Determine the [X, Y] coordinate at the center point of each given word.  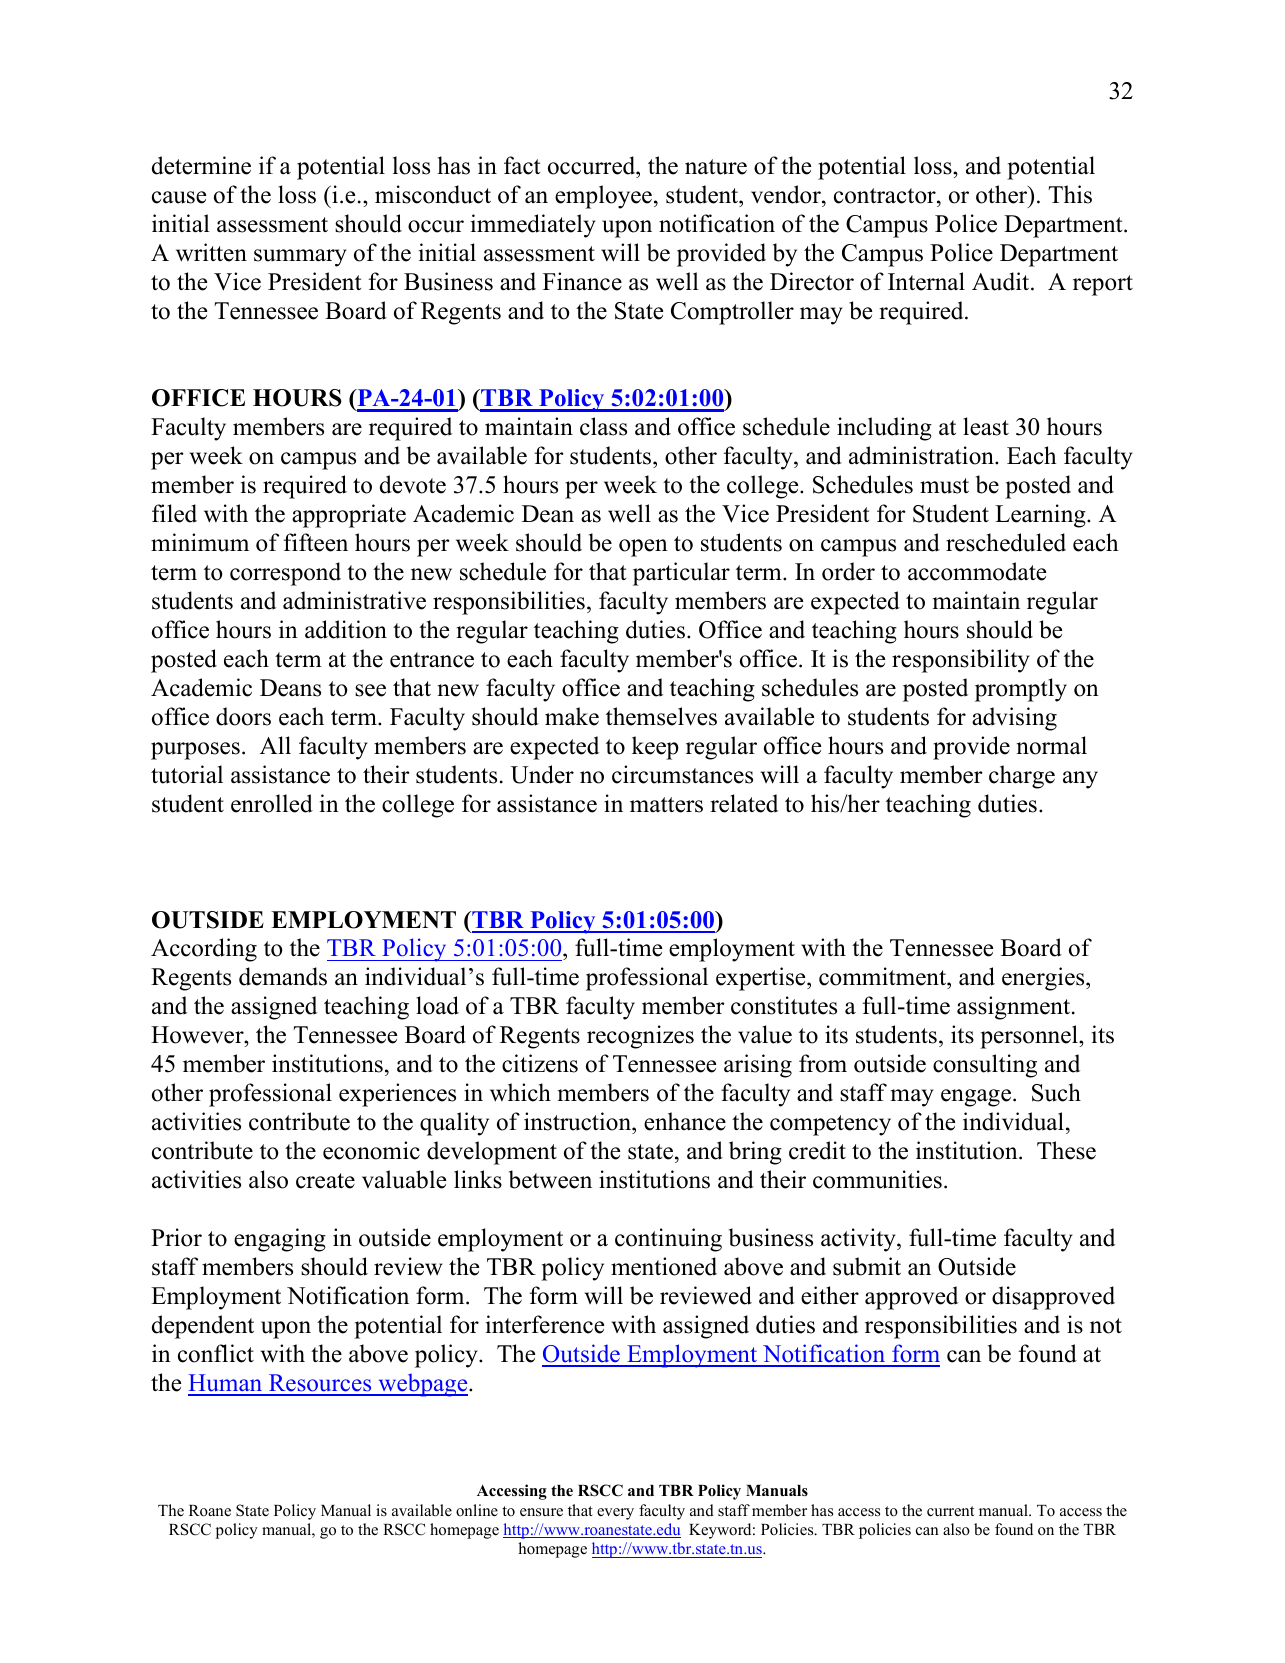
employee [603, 197]
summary [300, 258]
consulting [985, 1066]
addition [346, 629]
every [615, 1514]
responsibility [961, 661]
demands [283, 976]
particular [681, 574]
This [1070, 194]
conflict [216, 1353]
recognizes [640, 1037]
